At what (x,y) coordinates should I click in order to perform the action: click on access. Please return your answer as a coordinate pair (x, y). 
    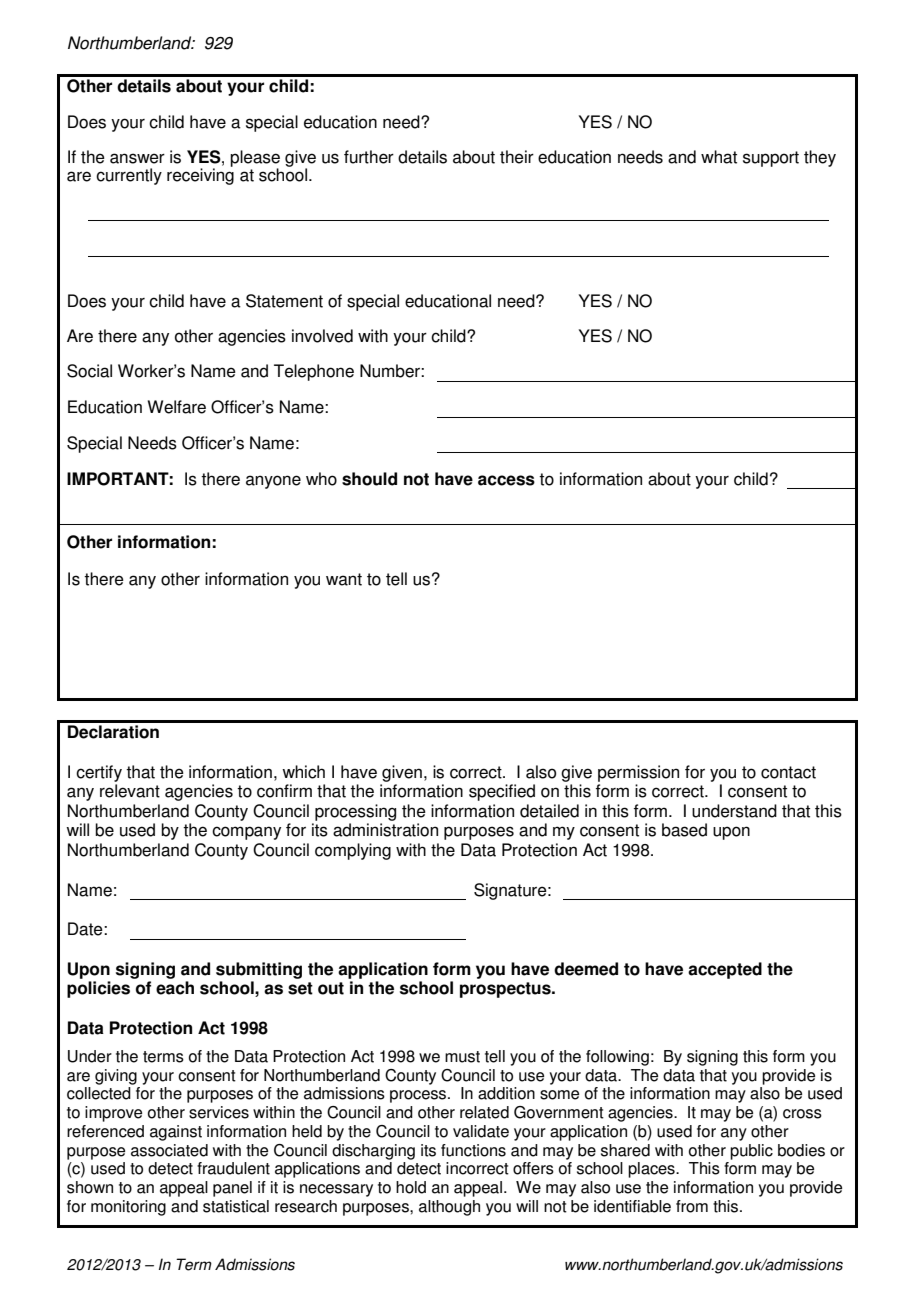
    Looking at the image, I should click on (506, 480).
